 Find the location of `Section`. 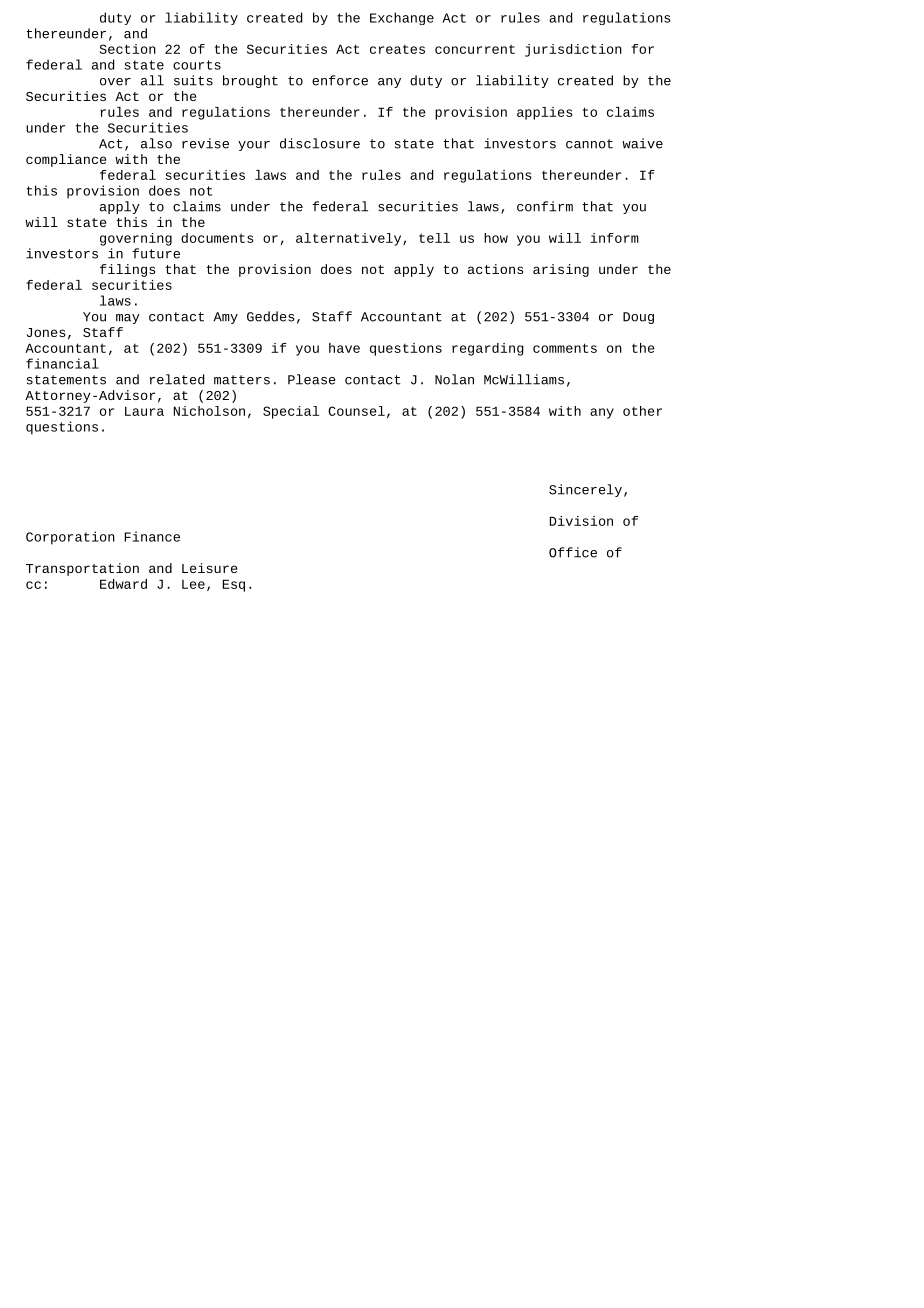

Section is located at coordinates (127, 49).
